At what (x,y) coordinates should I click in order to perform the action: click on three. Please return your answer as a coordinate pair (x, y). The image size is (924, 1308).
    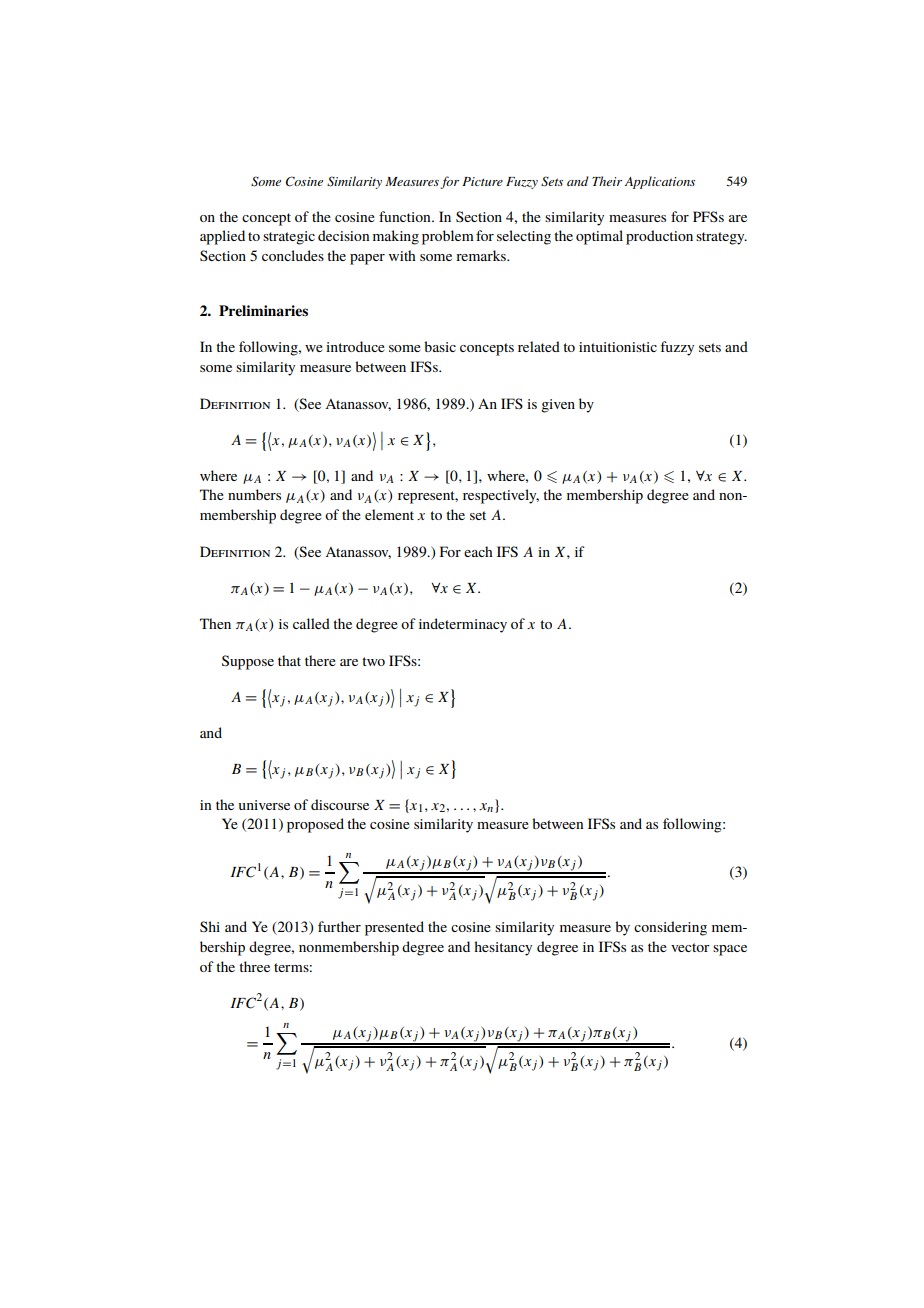
    Looking at the image, I should click on (254, 966).
